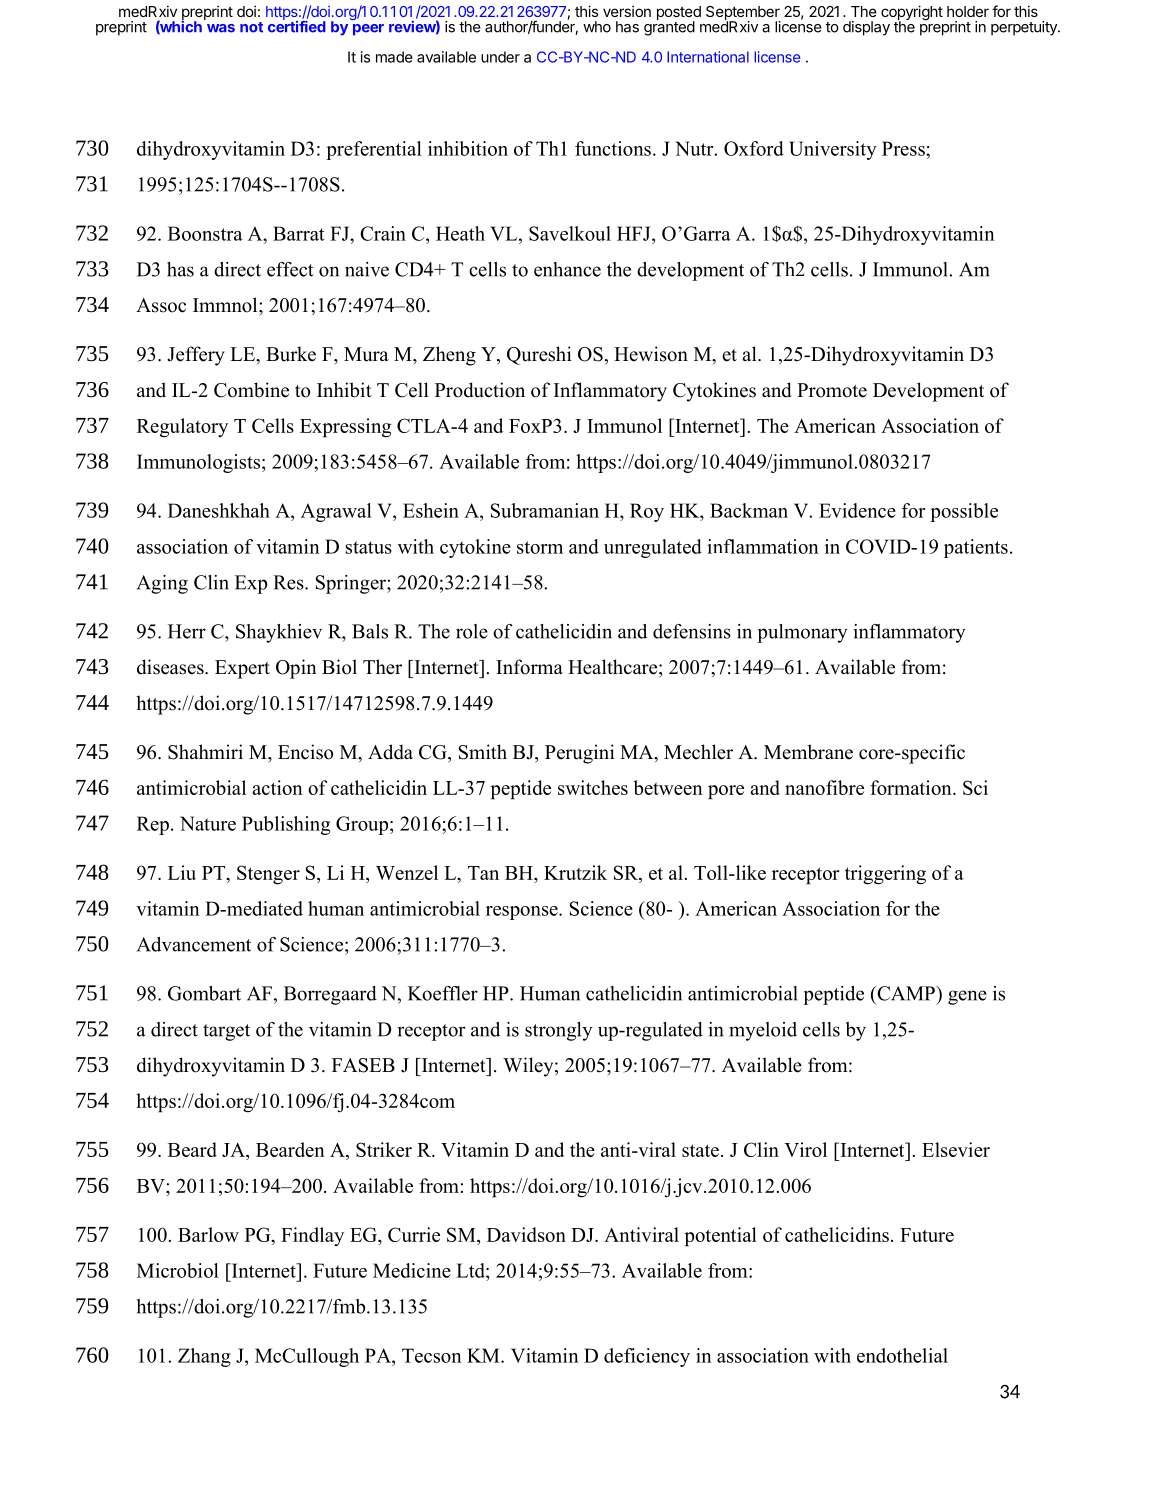 The image size is (1156, 1497). Describe the element at coordinates (251, 27) in the document. I see `not` at that location.
